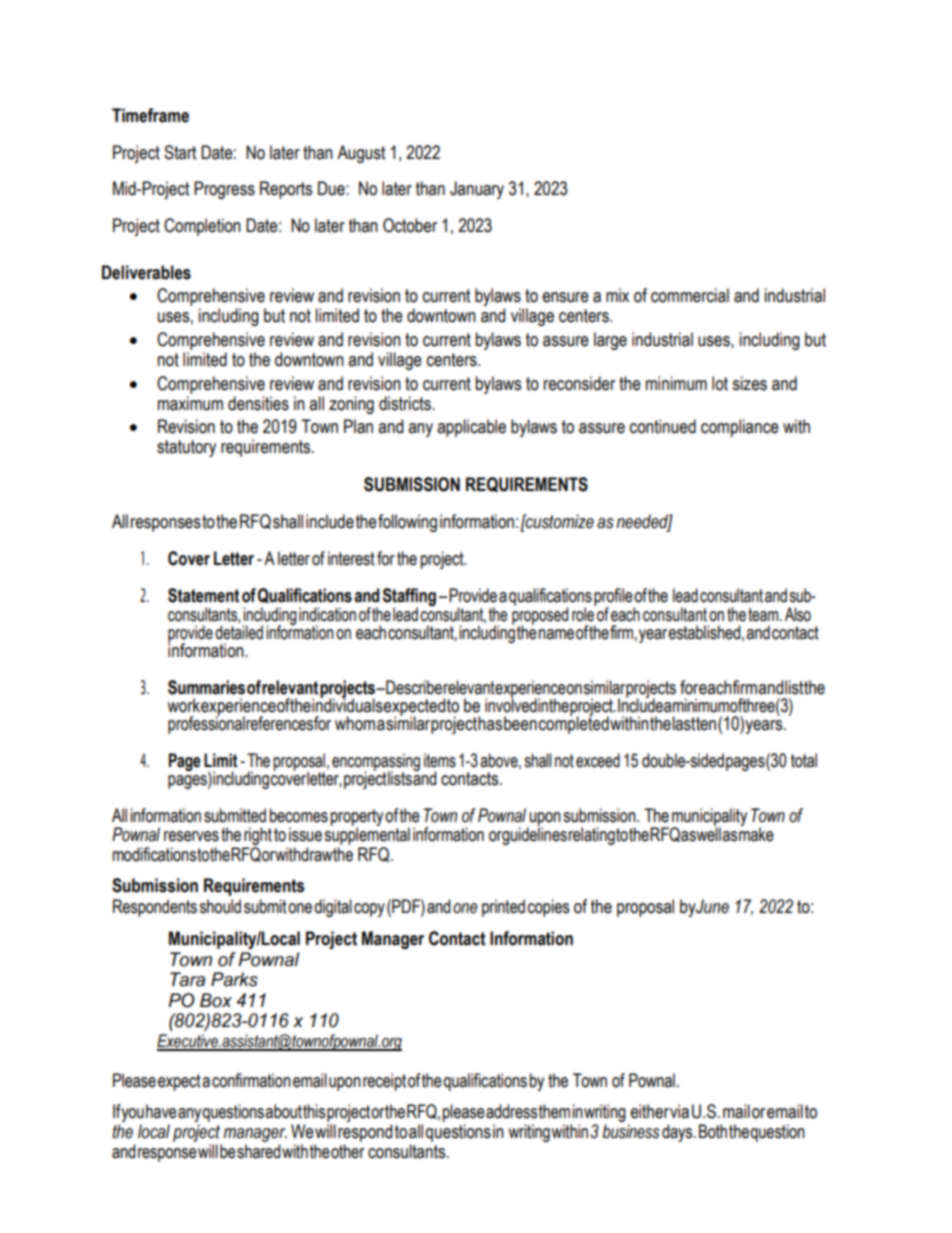  What do you see at coordinates (471, 428) in the page?
I see `applicable` at bounding box center [471, 428].
